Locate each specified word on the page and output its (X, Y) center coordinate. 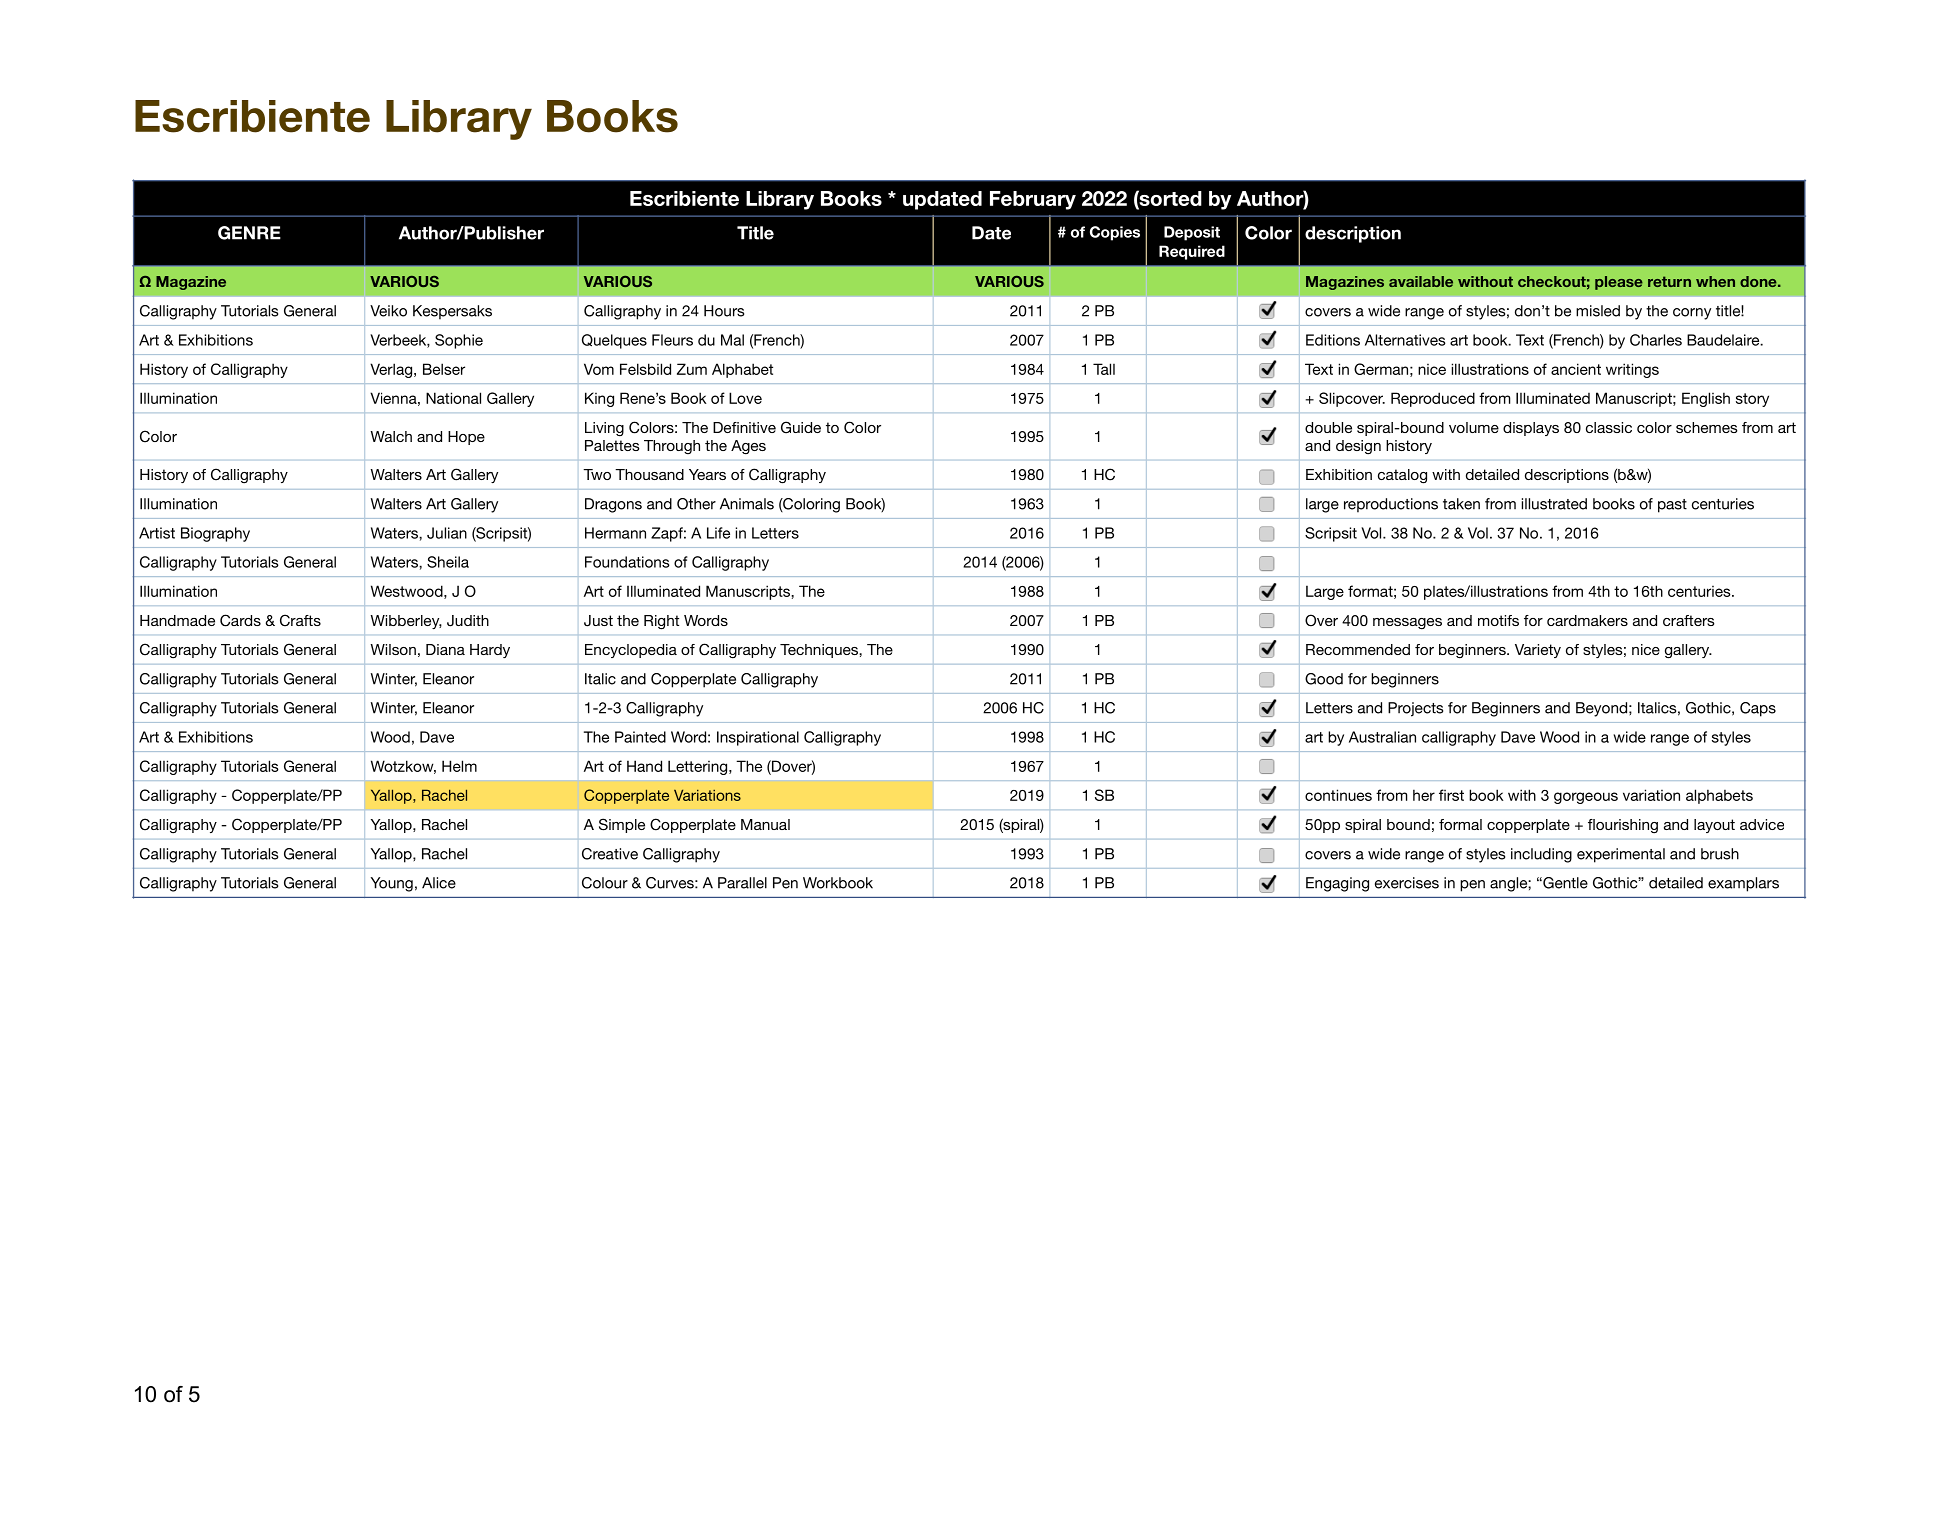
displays (1531, 429)
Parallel (742, 883)
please (1619, 283)
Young (392, 884)
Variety (1538, 651)
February (1033, 200)
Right (661, 622)
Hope (466, 438)
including (1541, 855)
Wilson (393, 649)
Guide (801, 427)
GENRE (249, 233)
